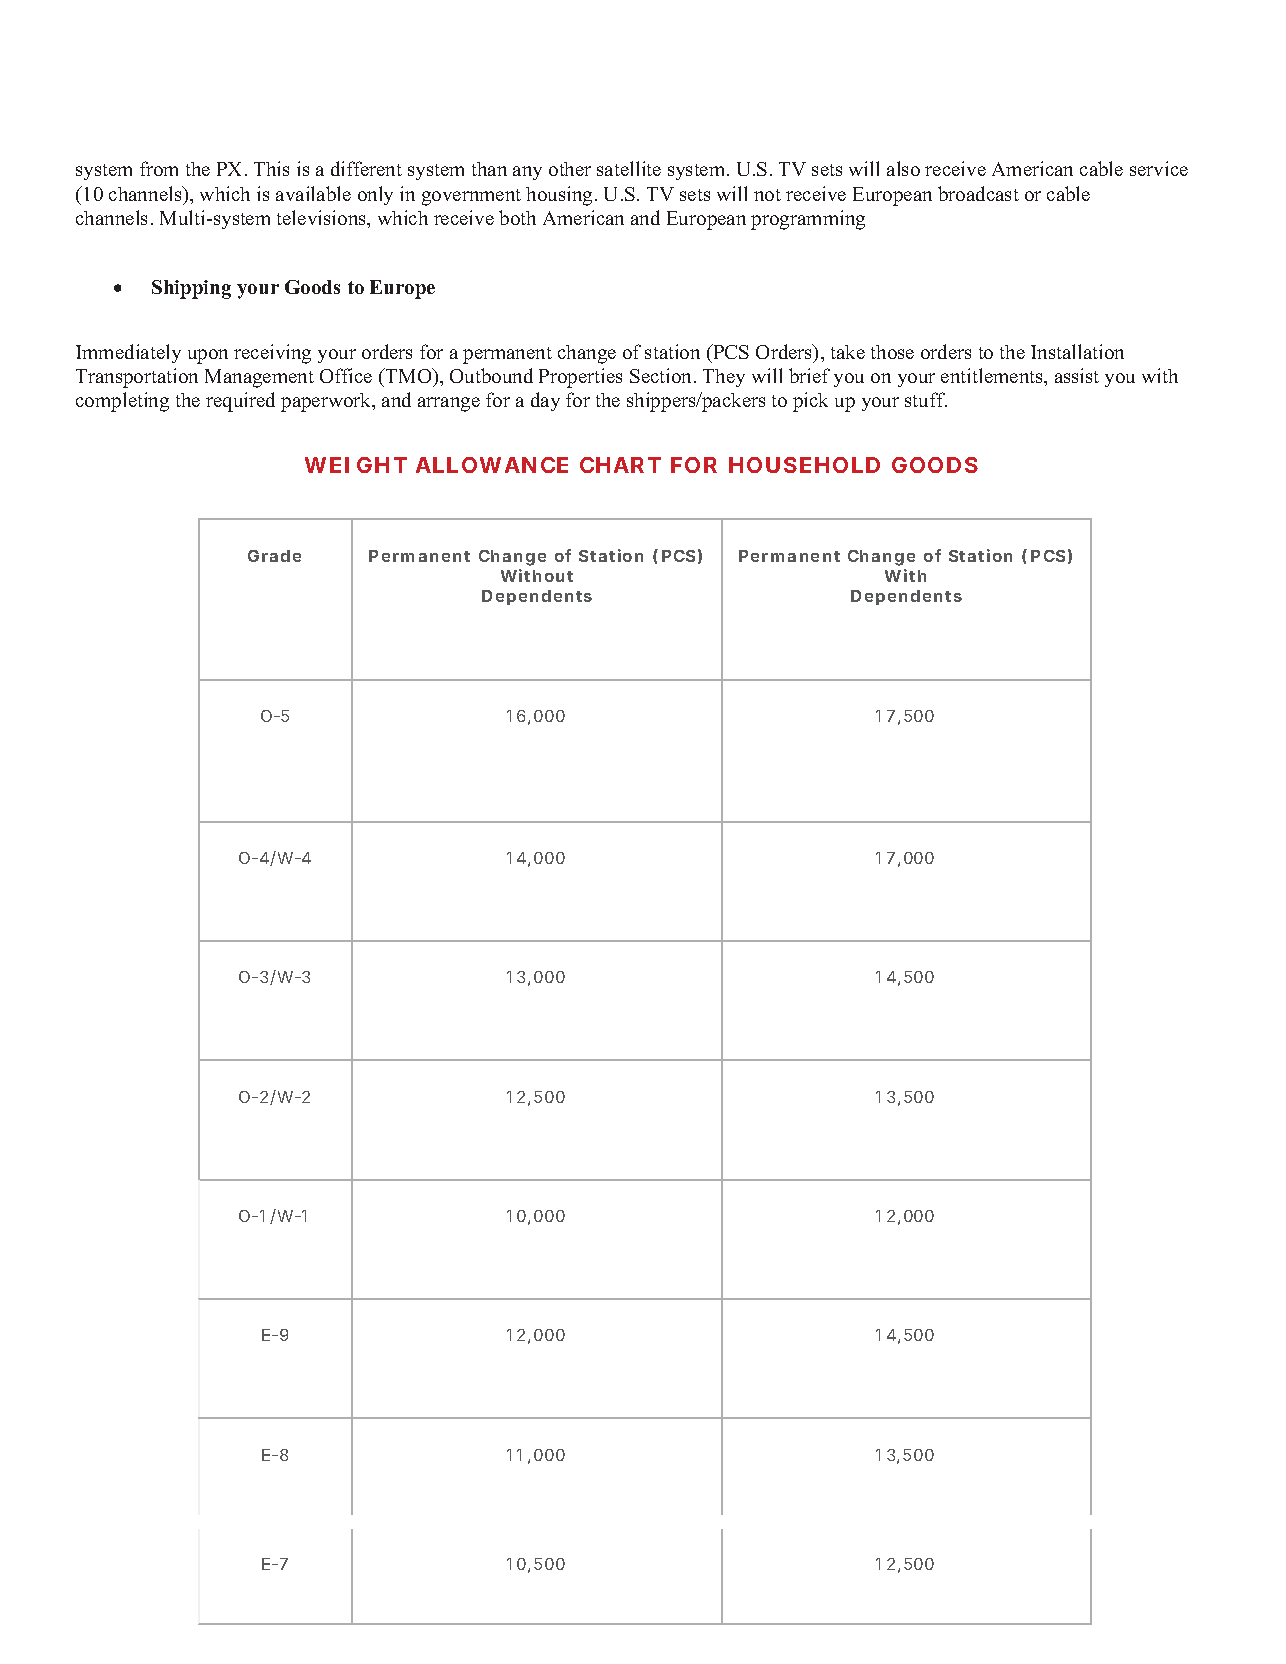  What do you see at coordinates (629, 168) in the page?
I see `satellite` at bounding box center [629, 168].
